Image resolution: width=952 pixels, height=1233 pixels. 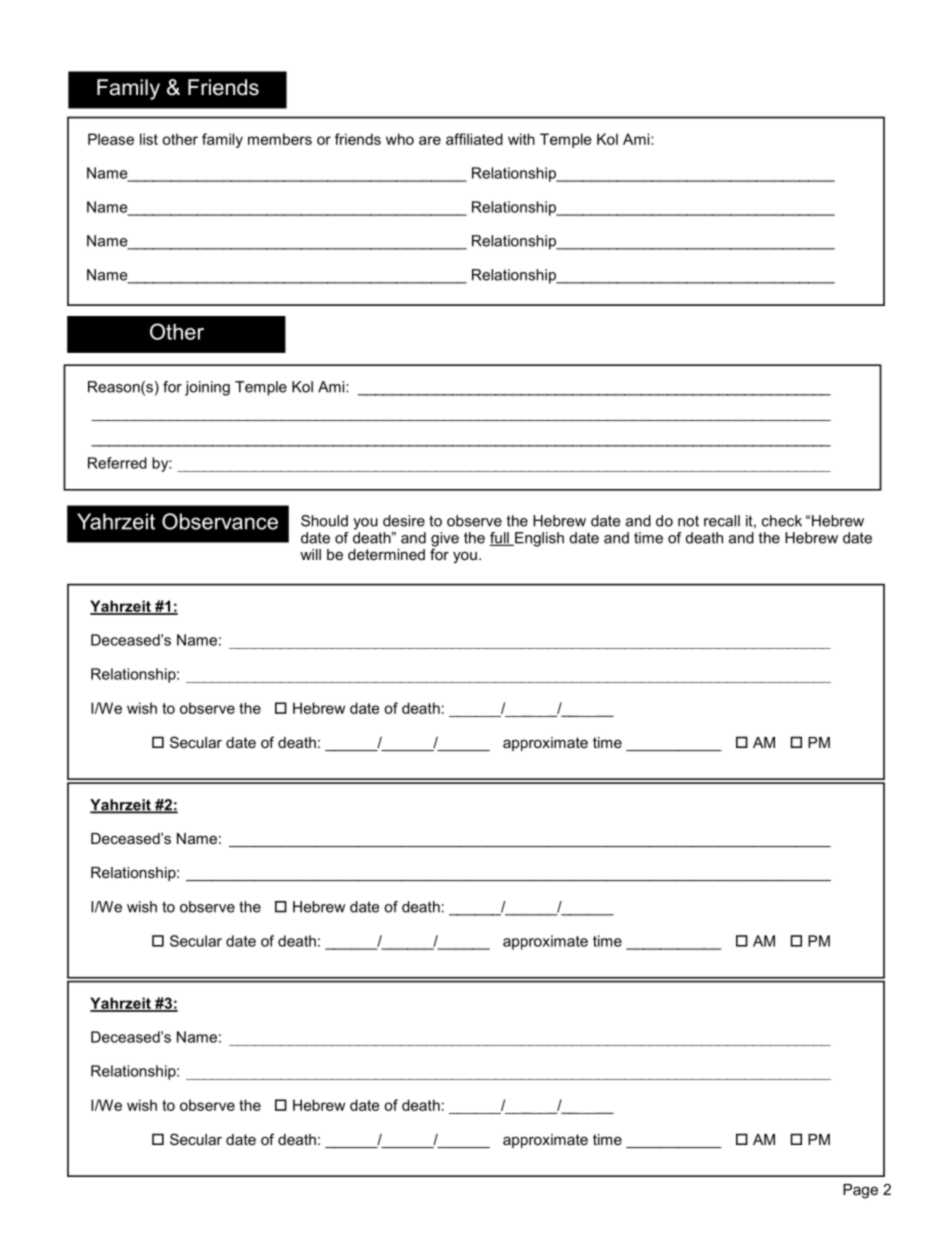 What do you see at coordinates (310, 554) in the screenshot?
I see `will` at bounding box center [310, 554].
